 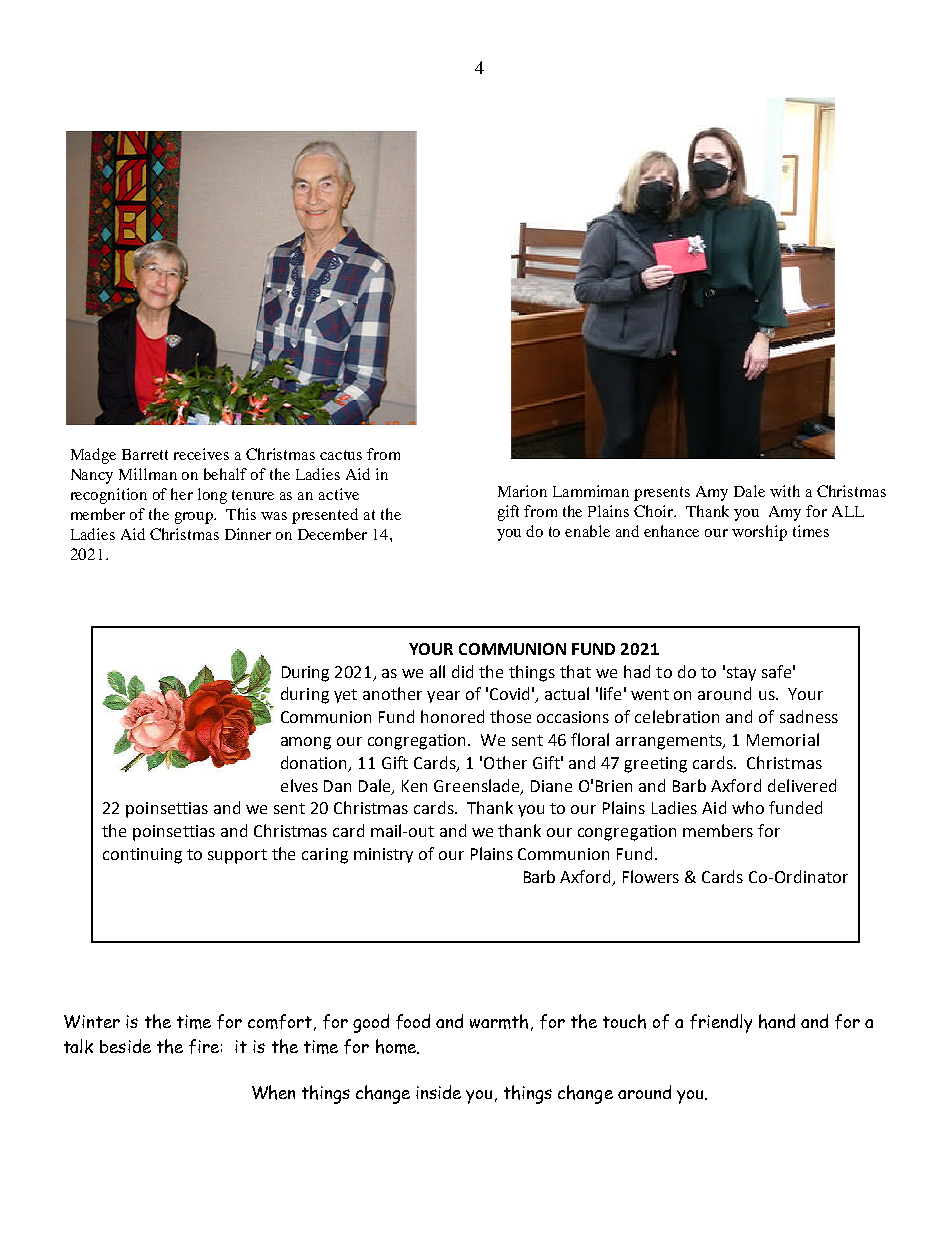 I want to click on with, so click(x=785, y=491).
